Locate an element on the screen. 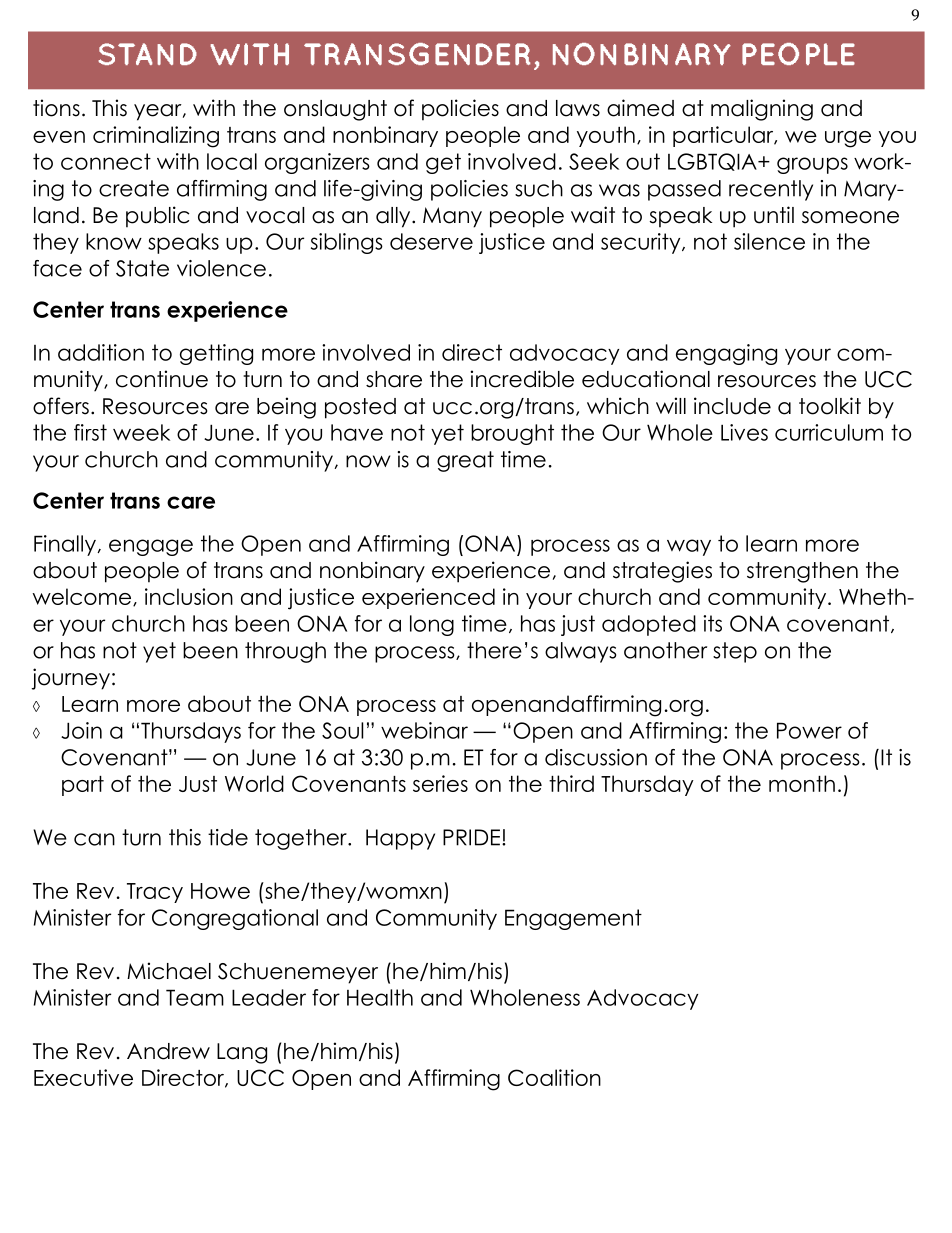  Lives is located at coordinates (744, 432).
